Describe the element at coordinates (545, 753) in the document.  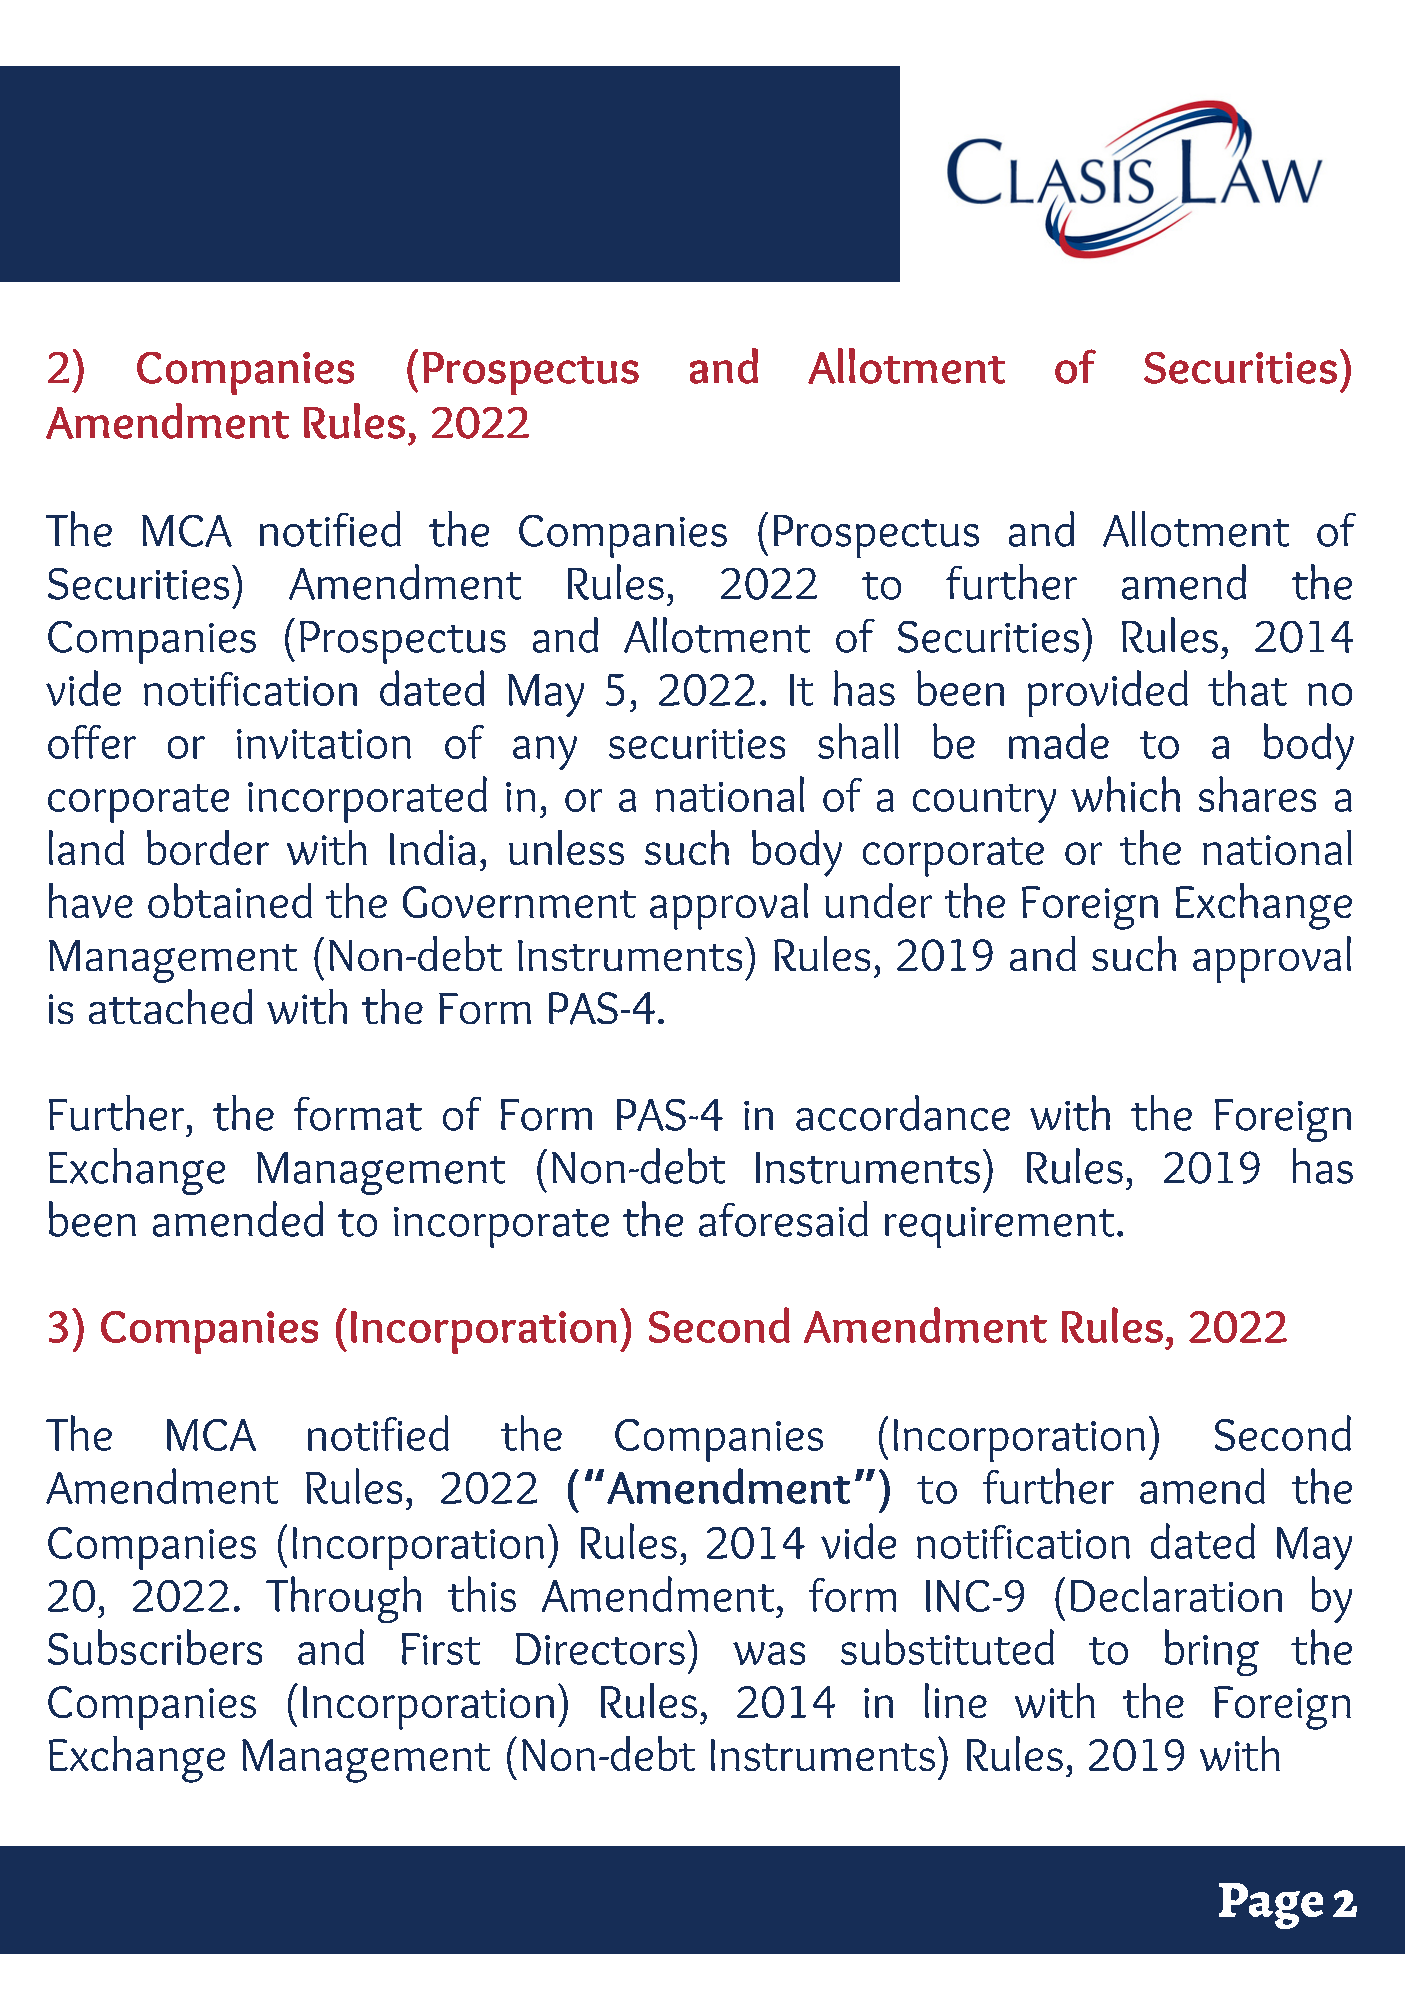
I see `any` at that location.
